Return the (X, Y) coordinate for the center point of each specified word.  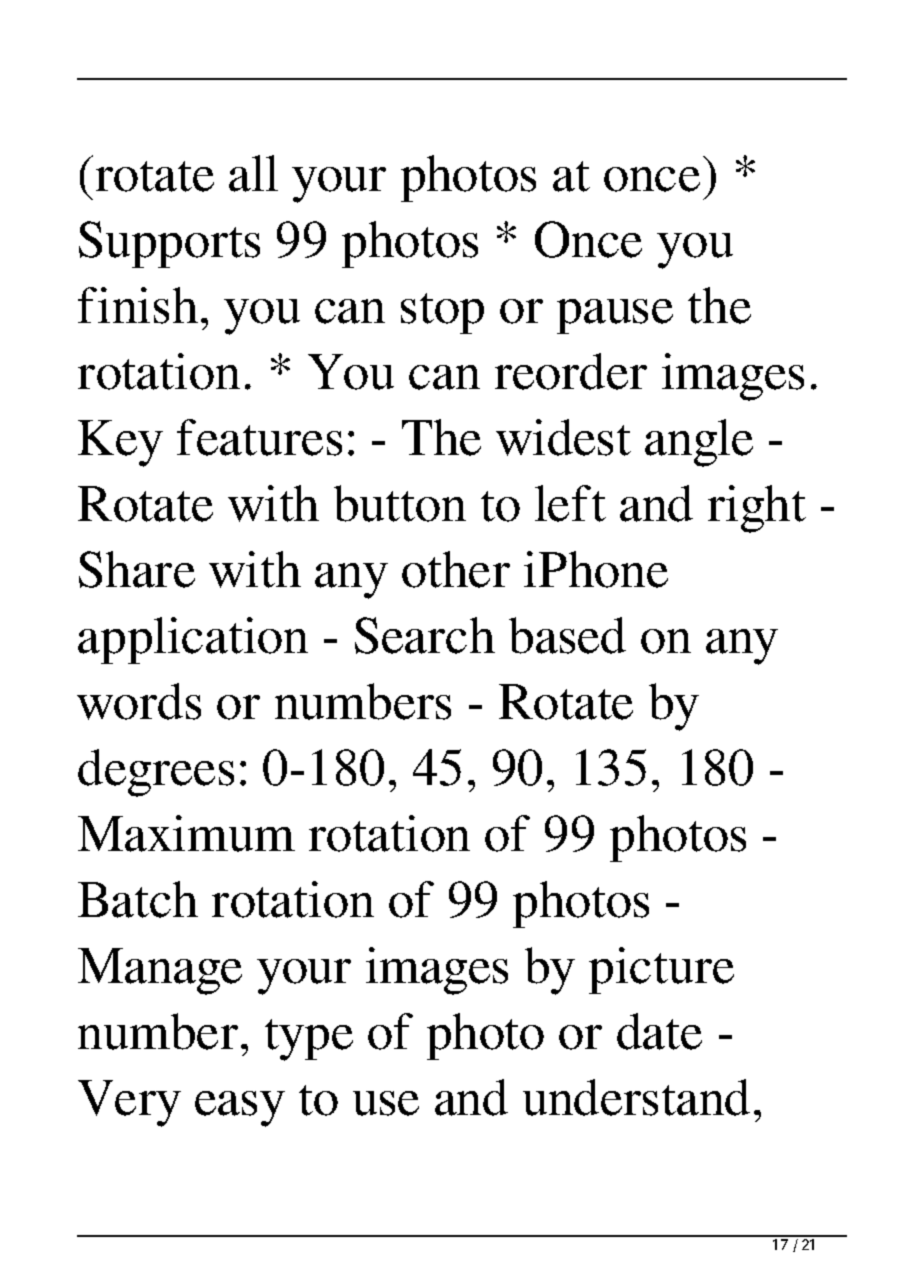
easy (240, 1109)
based (567, 635)
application (193, 640)
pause (615, 316)
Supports (169, 244)
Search (425, 635)
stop (442, 313)
